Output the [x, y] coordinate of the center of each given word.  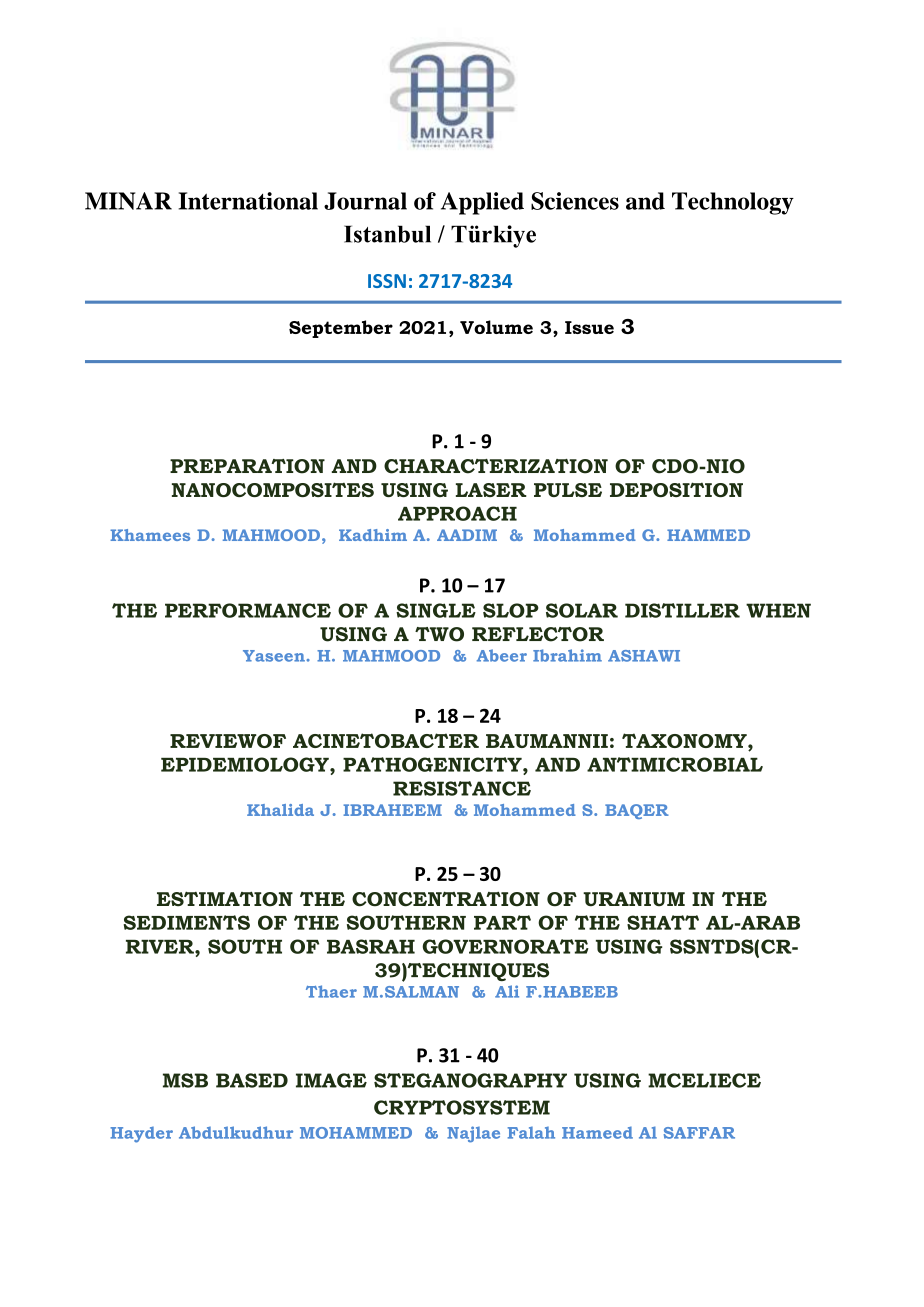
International [248, 201]
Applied [482, 203]
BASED [252, 1080]
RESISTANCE [462, 788]
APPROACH [457, 513]
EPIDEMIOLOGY [246, 764]
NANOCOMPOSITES [273, 489]
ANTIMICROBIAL [675, 764]
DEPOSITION [676, 489]
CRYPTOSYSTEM [462, 1107]
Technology [733, 203]
